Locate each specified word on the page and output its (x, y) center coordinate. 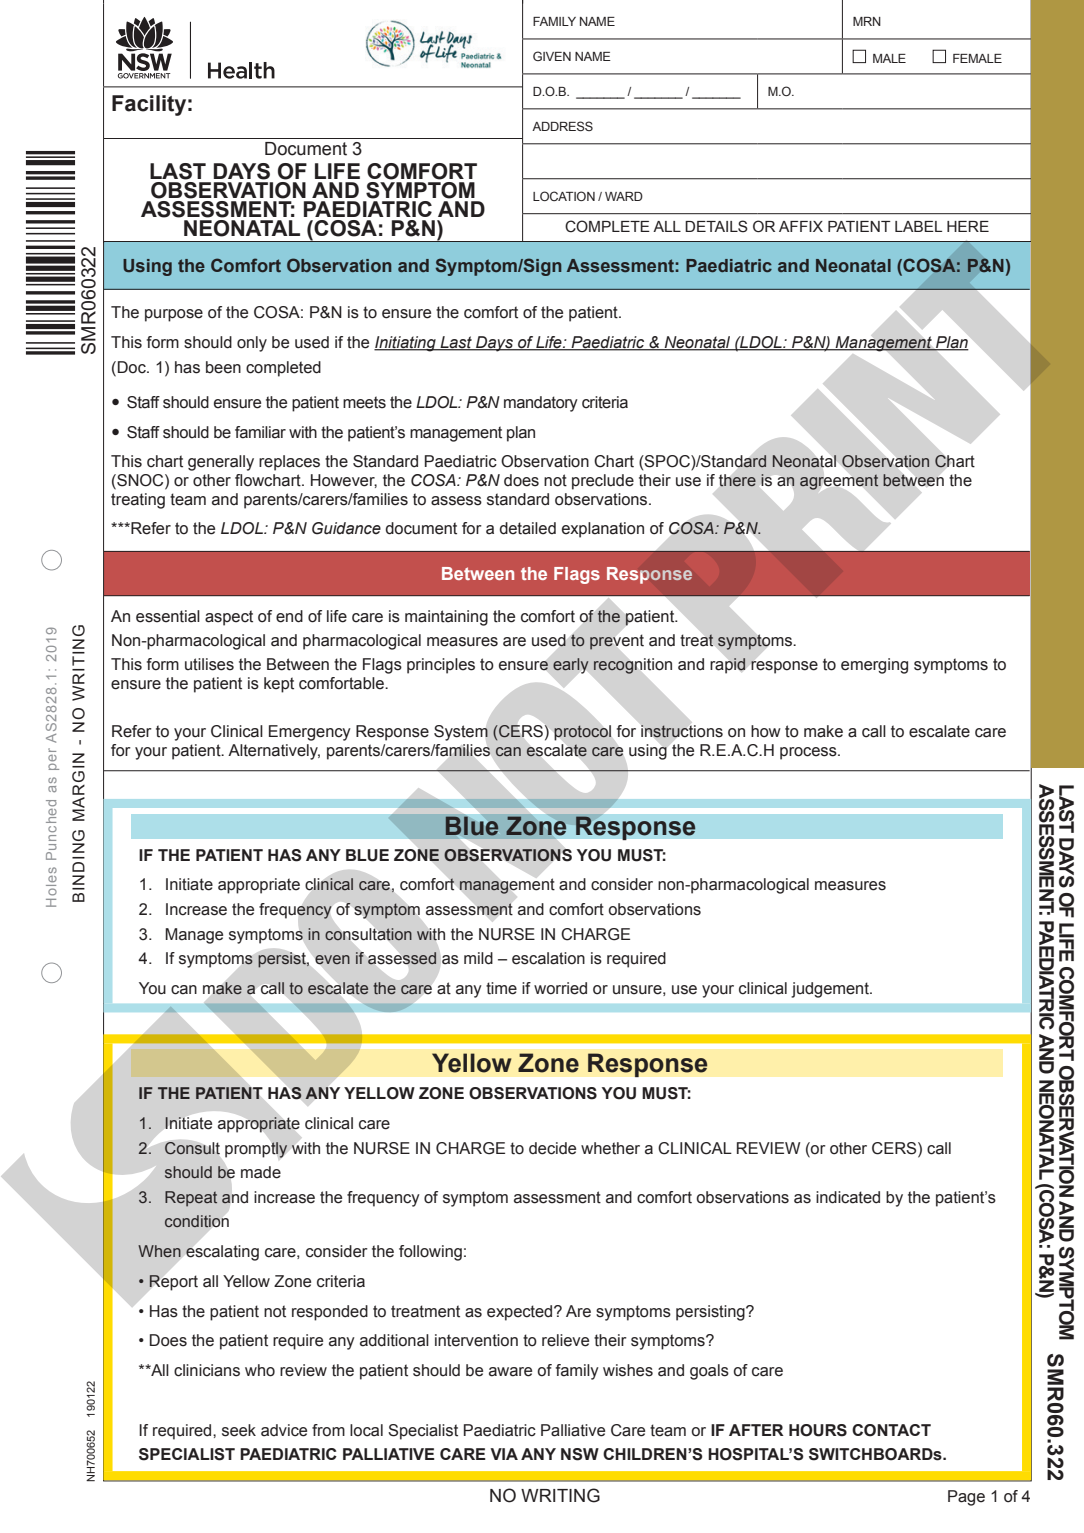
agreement (839, 482)
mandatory (541, 404)
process (809, 753)
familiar (260, 432)
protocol (582, 732)
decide (552, 1148)
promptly (256, 1150)
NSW (580, 1454)
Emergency (310, 733)
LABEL (918, 226)
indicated (848, 1197)
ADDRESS (562, 126)
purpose (174, 315)
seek (239, 1430)
